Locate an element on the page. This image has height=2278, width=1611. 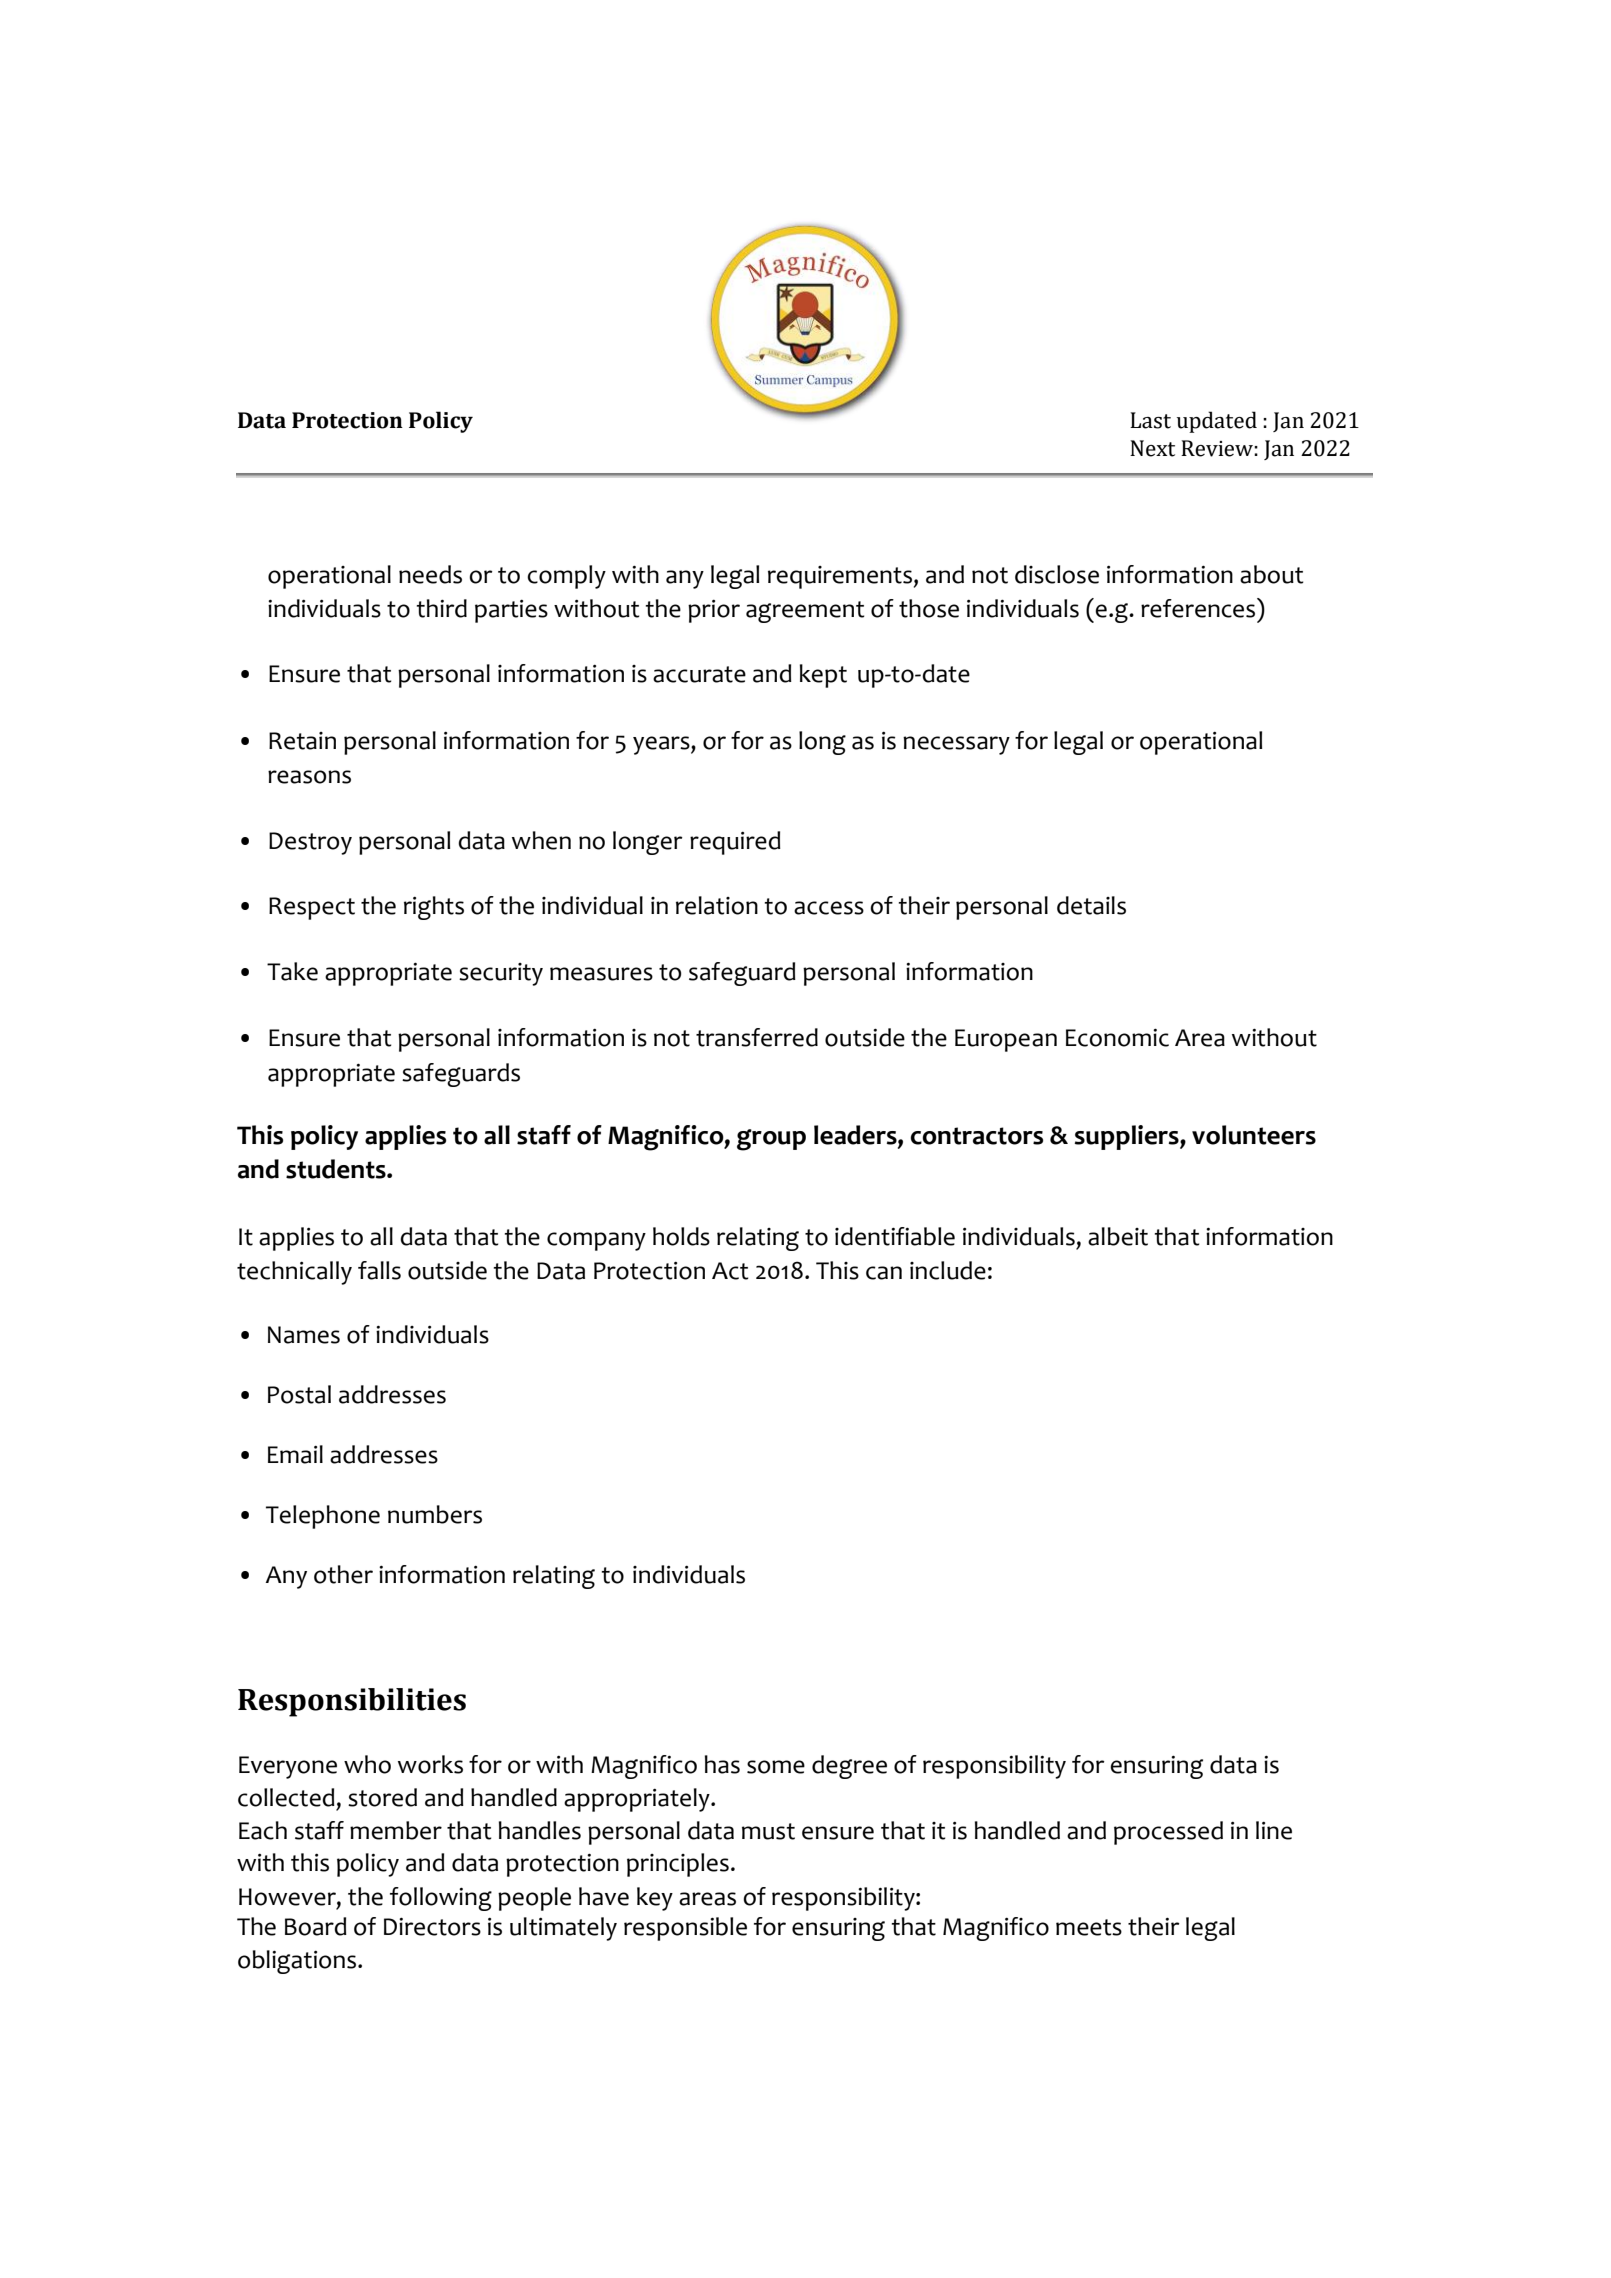
meets is located at coordinates (1089, 1927).
